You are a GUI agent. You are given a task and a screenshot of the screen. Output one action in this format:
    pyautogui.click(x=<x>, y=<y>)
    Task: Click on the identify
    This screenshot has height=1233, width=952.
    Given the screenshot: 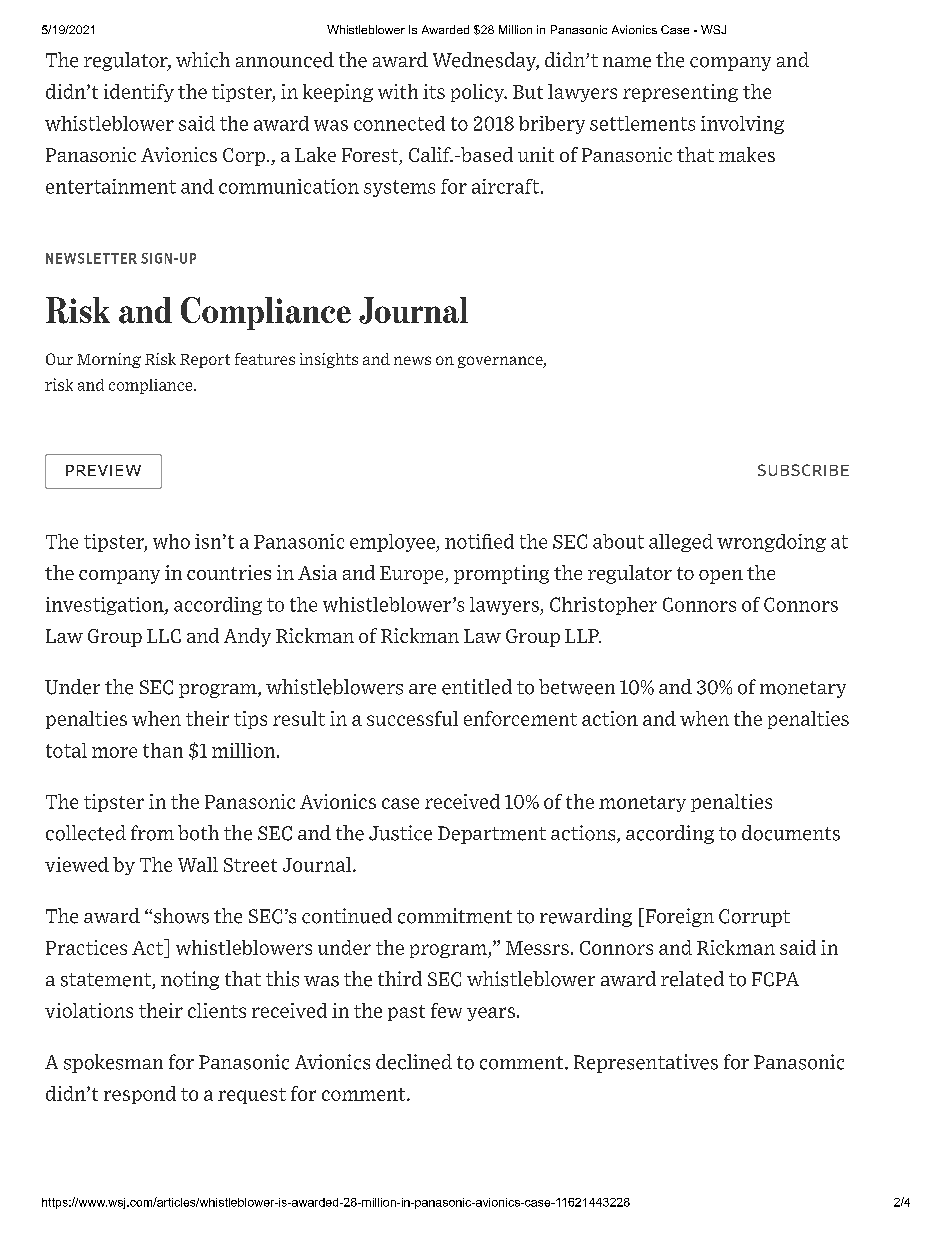 What is the action you would take?
    pyautogui.click(x=139, y=93)
